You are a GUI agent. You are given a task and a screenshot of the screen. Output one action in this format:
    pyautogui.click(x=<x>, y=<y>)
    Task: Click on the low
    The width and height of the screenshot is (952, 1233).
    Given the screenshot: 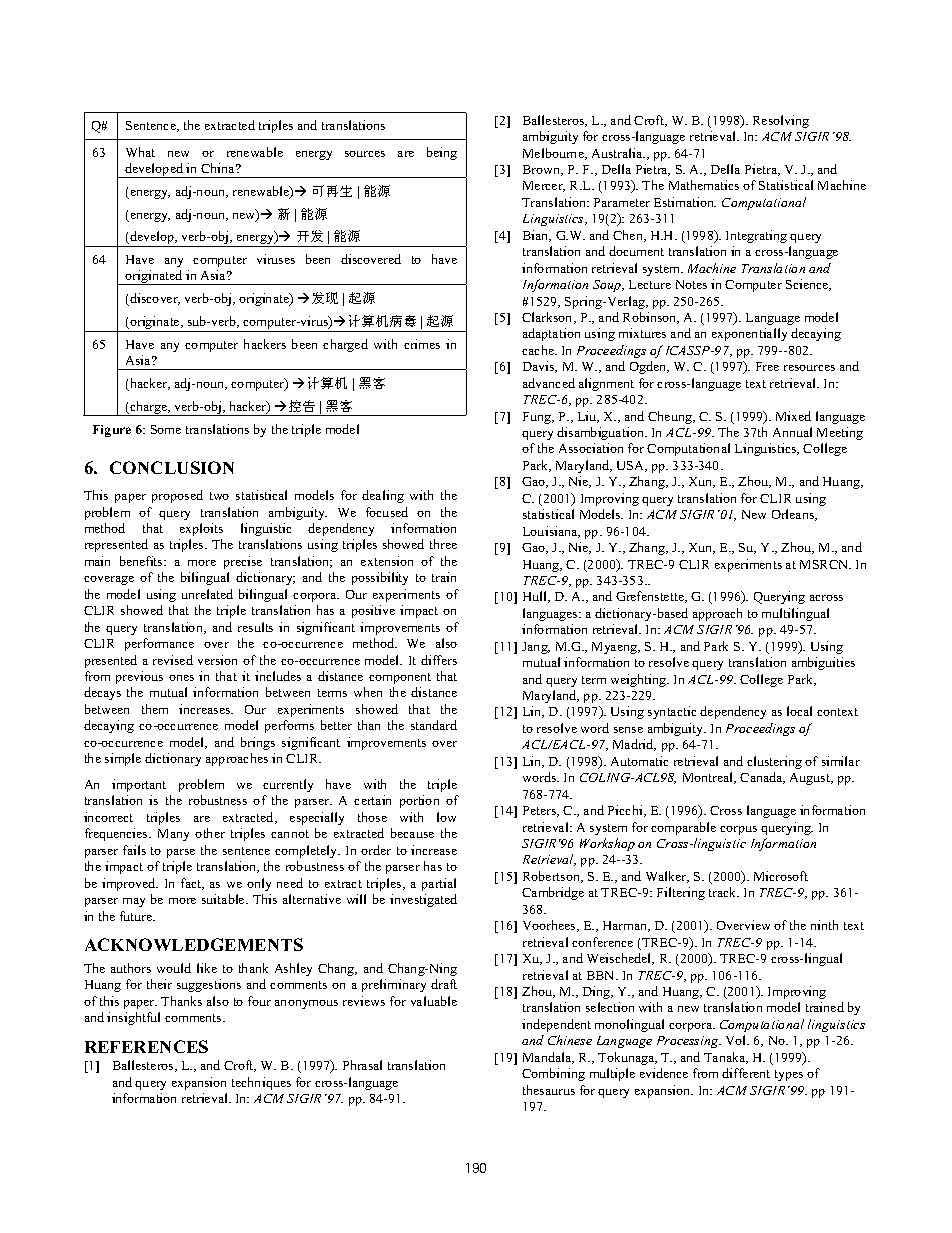 What is the action you would take?
    pyautogui.click(x=446, y=817)
